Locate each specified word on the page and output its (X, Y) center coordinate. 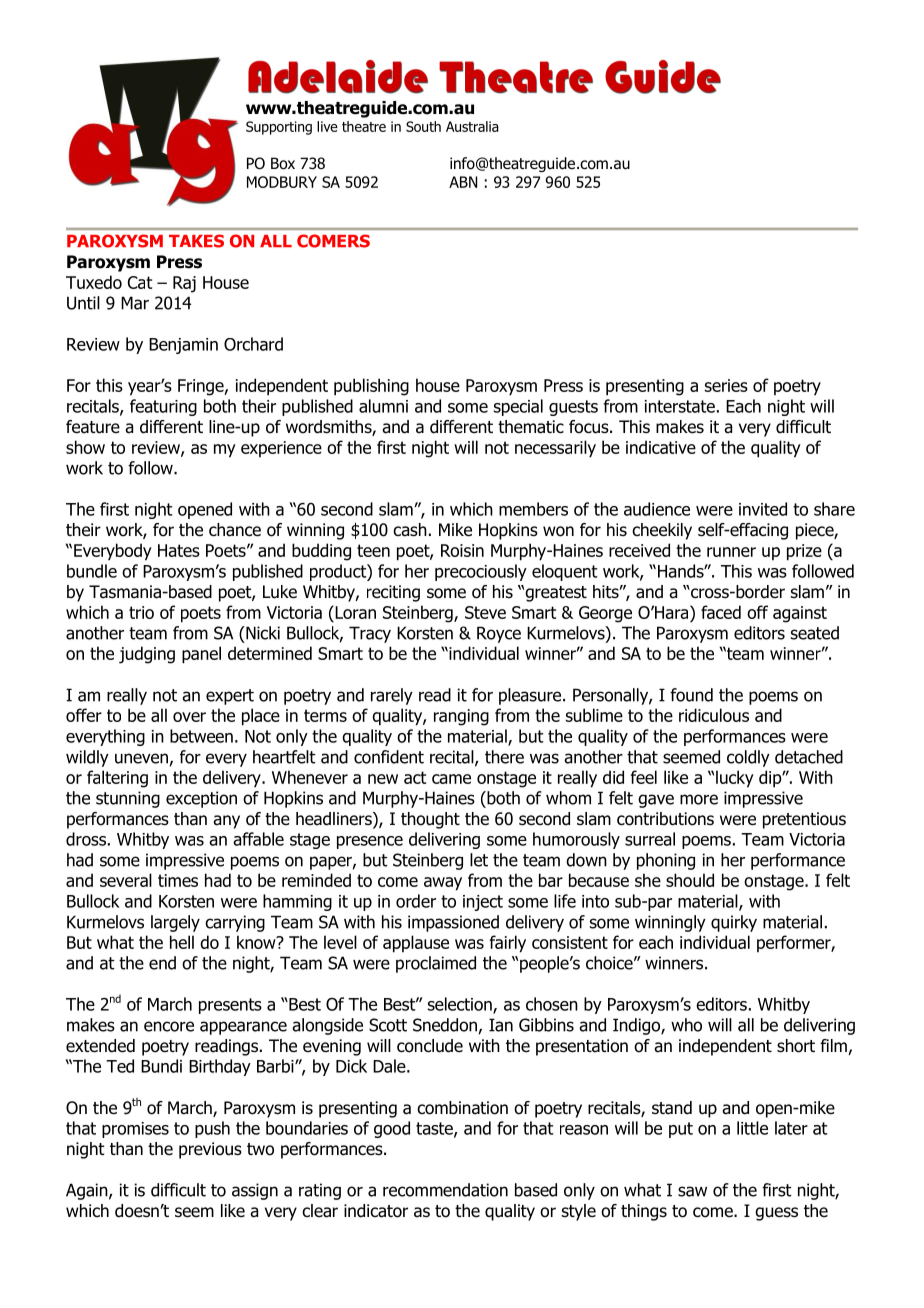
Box (283, 163)
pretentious (804, 820)
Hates (179, 550)
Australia (472, 126)
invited (763, 509)
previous (210, 1150)
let (479, 860)
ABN (463, 182)
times (178, 880)
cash (410, 530)
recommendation (445, 1190)
